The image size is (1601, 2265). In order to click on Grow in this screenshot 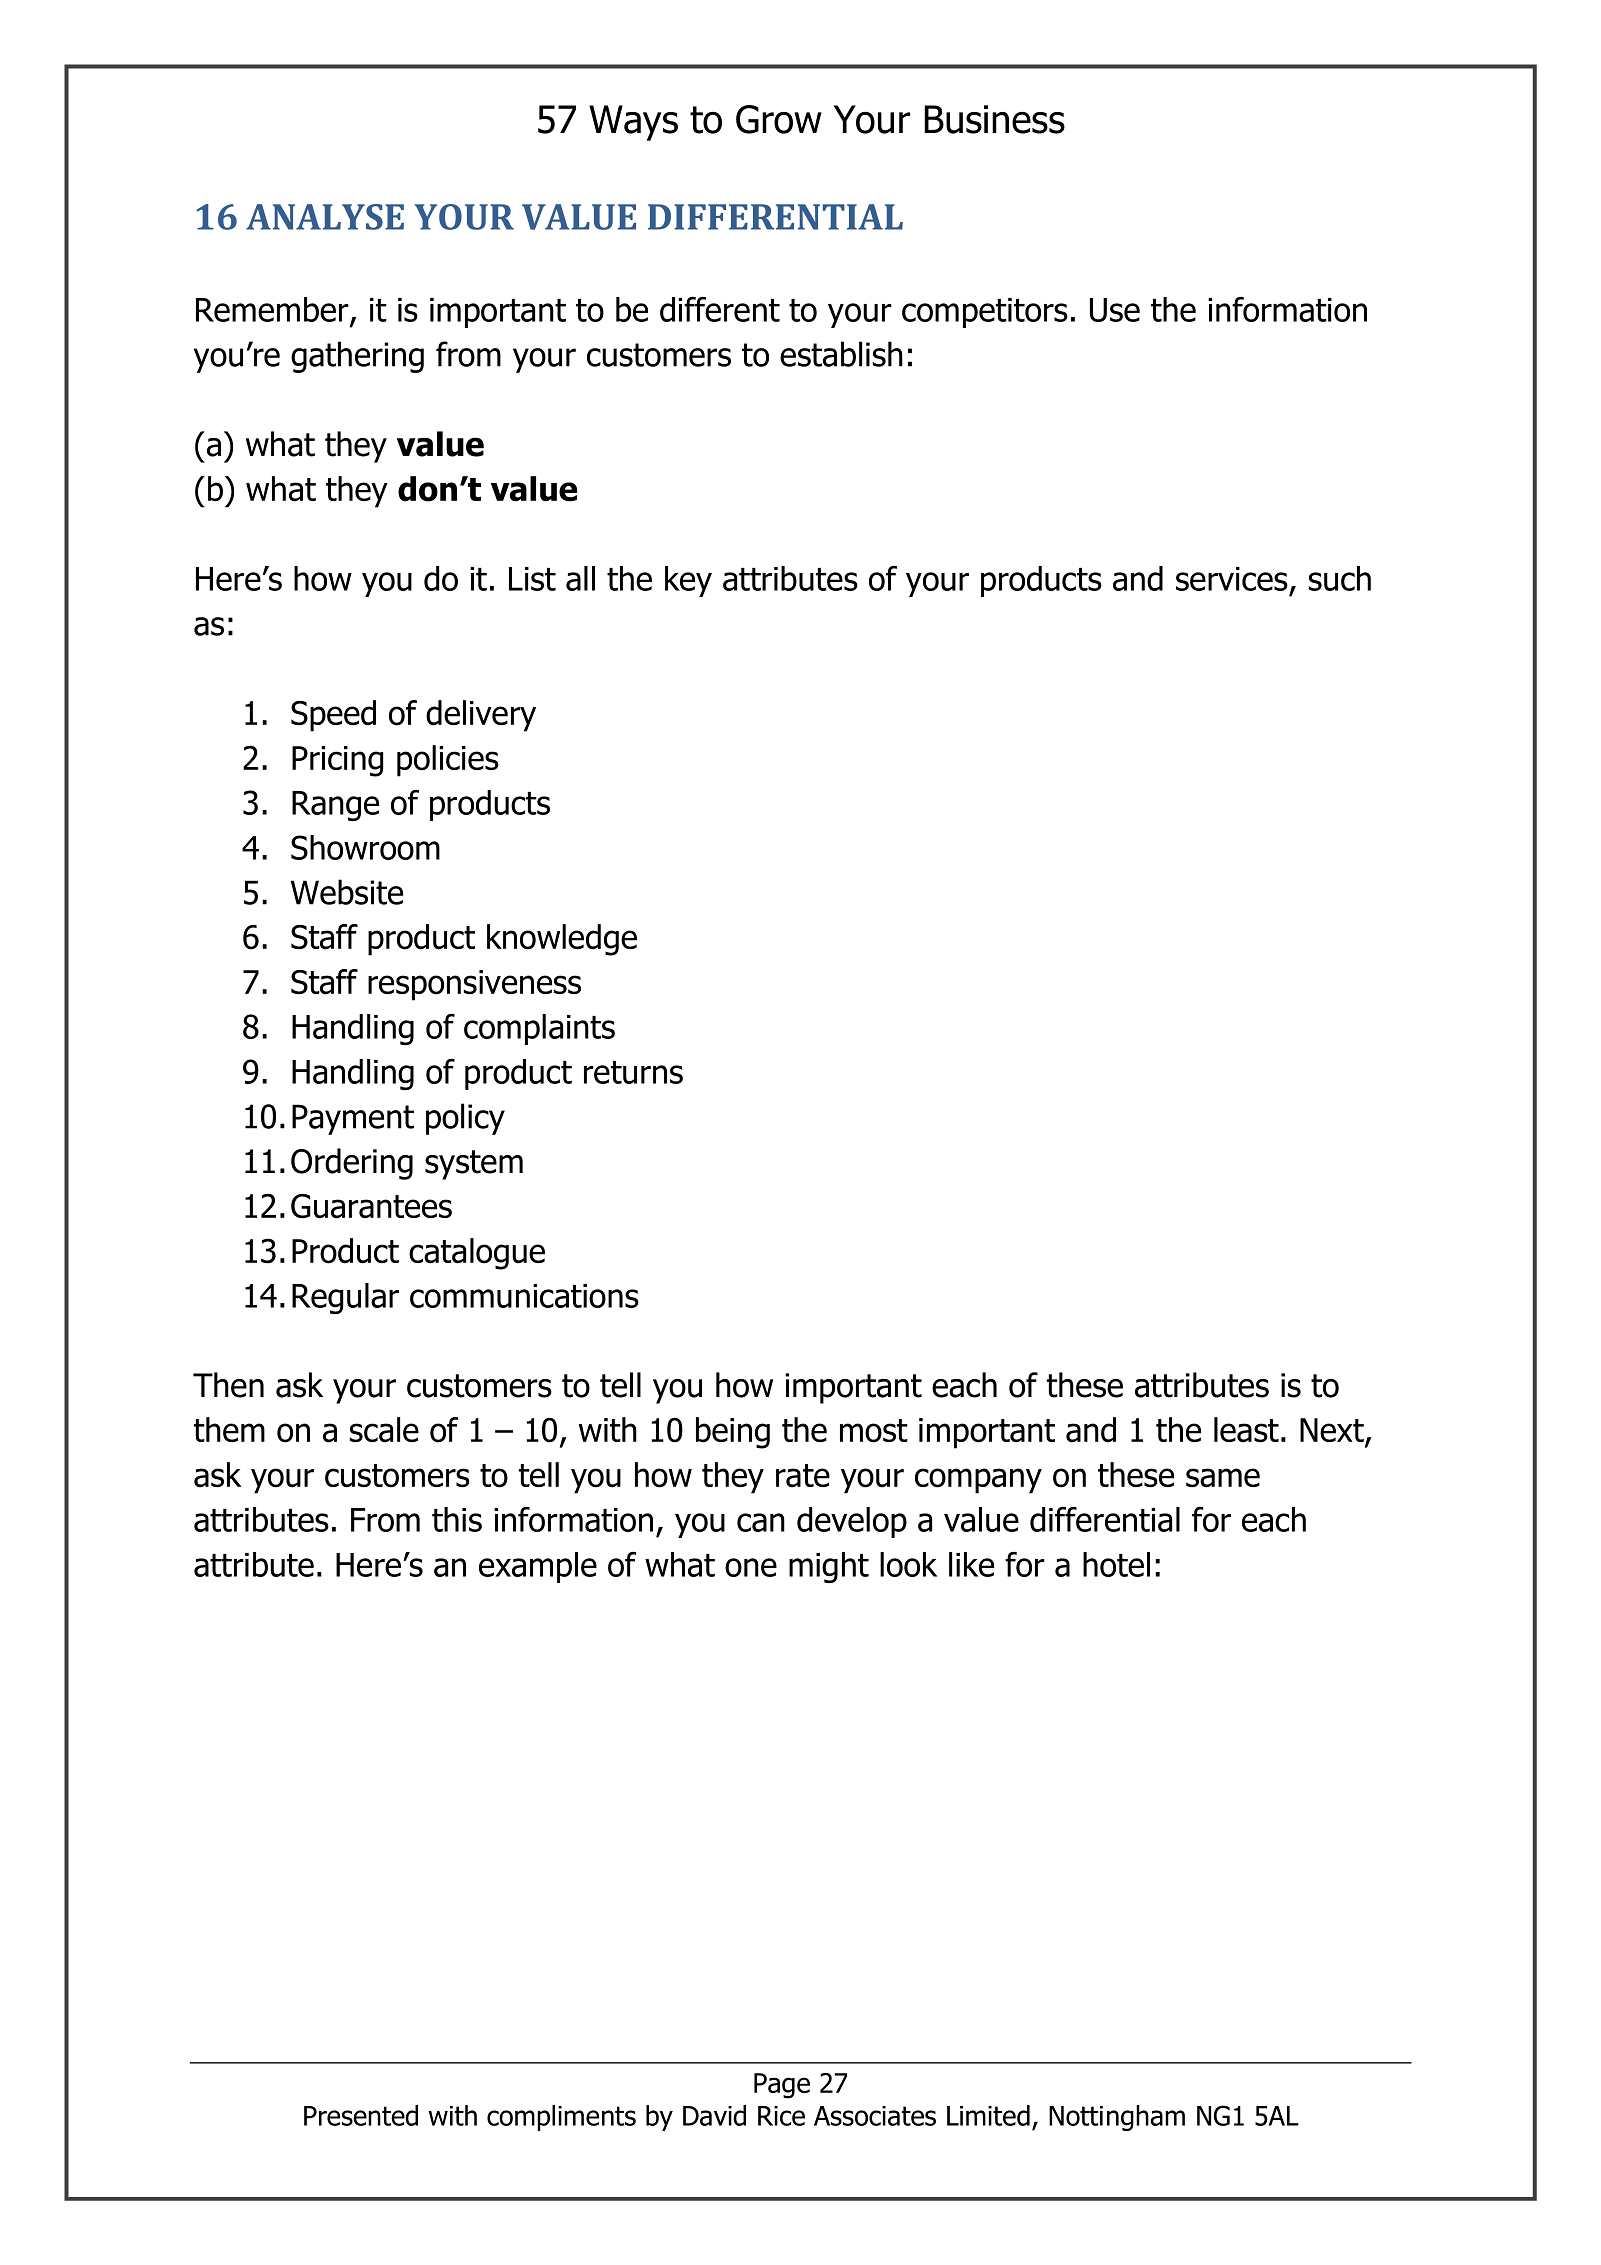, I will do `click(779, 119)`.
